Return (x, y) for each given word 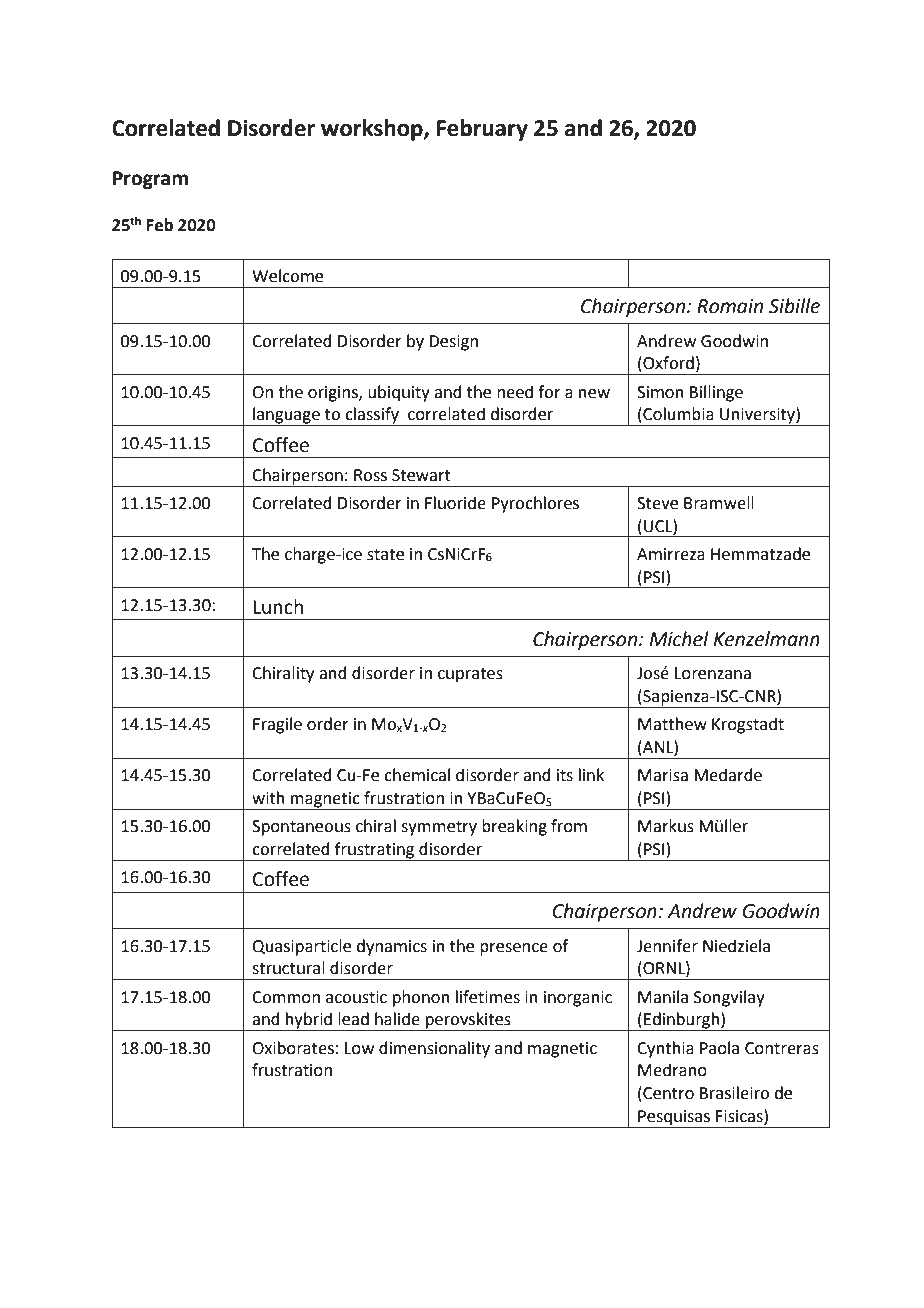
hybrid (309, 1021)
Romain (730, 306)
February (482, 130)
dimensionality (434, 1049)
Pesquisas (674, 1119)
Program (150, 180)
